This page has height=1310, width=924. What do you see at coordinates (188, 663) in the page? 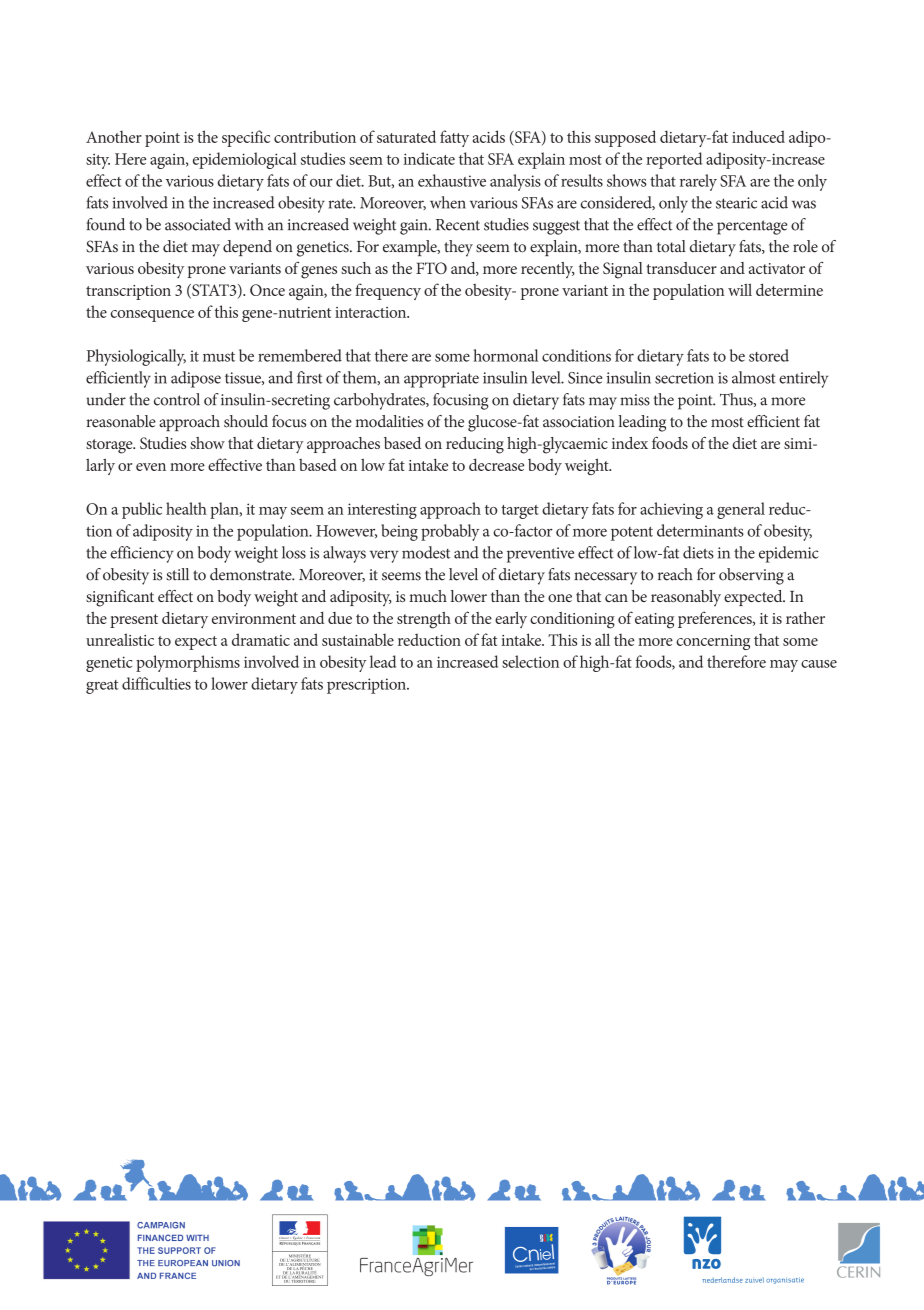
I see `polymorphisms` at bounding box center [188, 663].
